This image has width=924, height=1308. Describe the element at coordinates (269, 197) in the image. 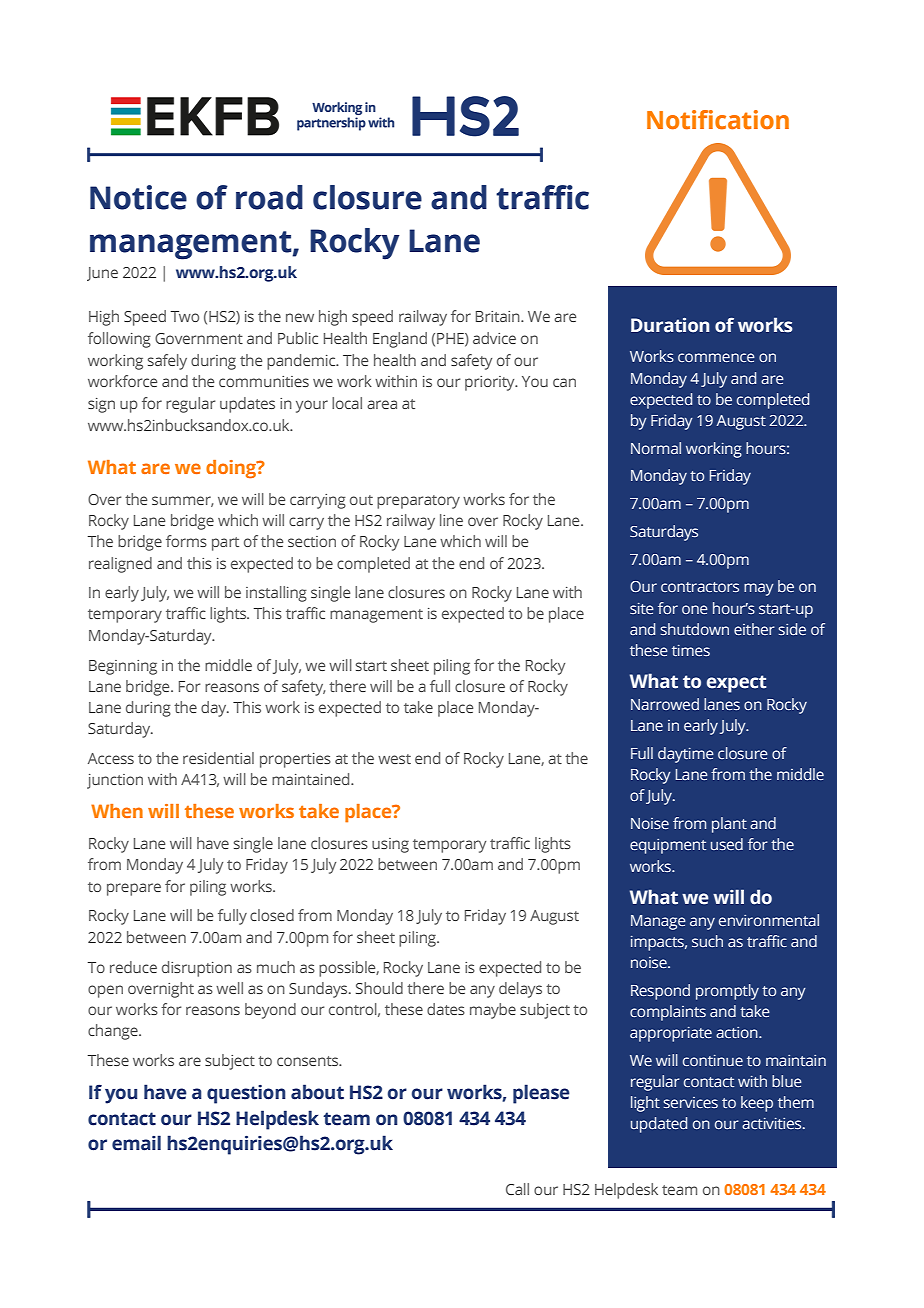

I see `road` at that location.
